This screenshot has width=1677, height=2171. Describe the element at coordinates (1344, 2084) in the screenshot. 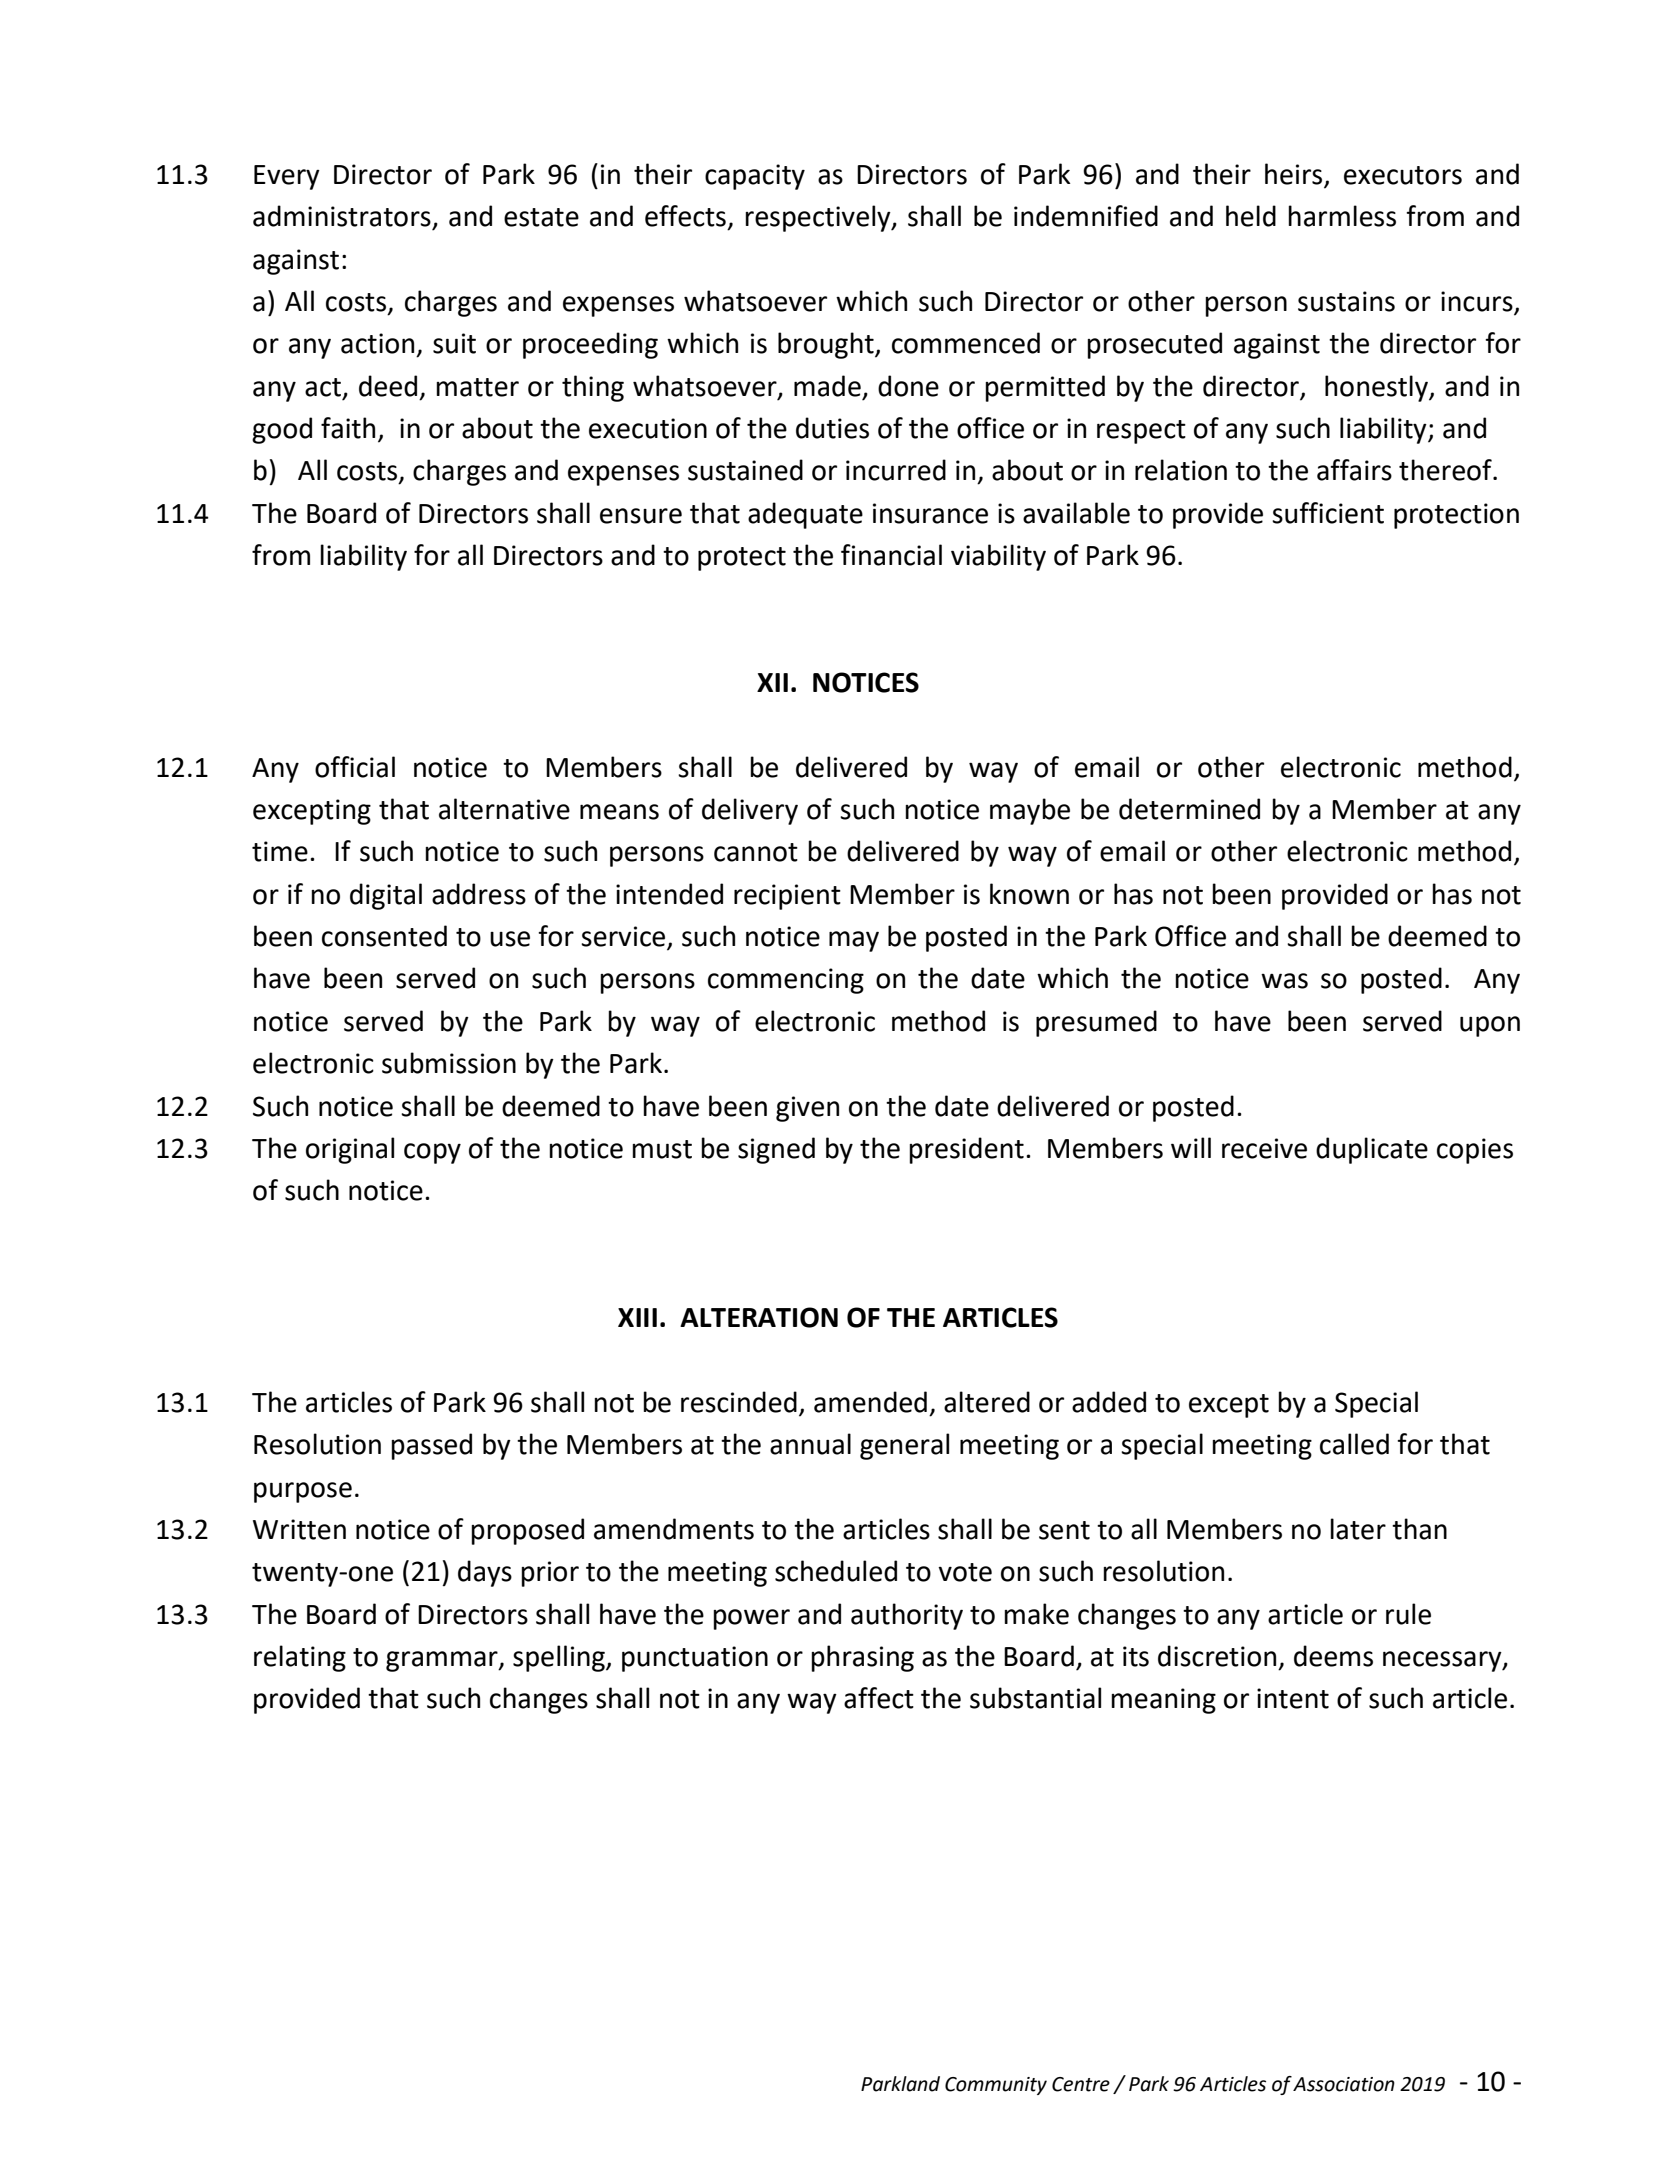

I see `Association` at that location.
